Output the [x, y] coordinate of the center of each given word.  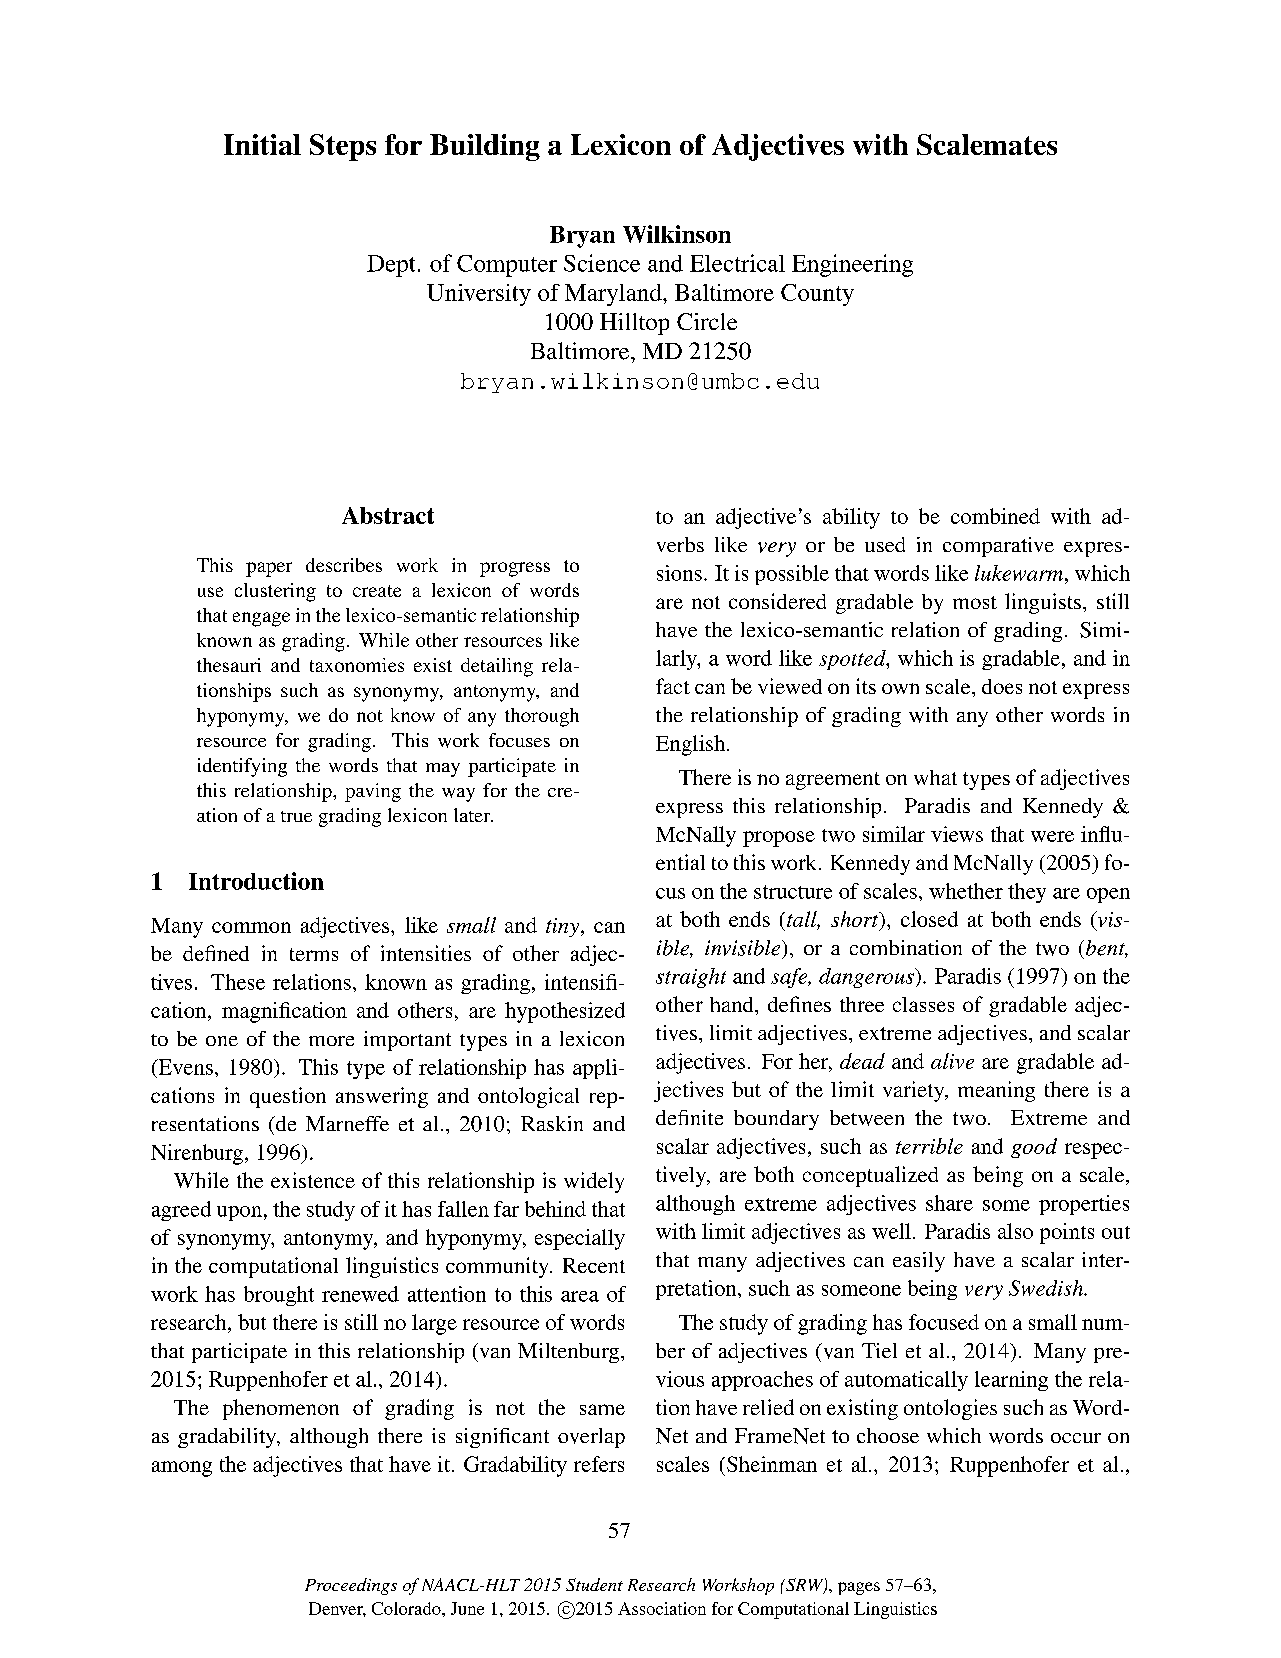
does [1002, 686]
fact [673, 686]
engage [261, 619]
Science [602, 263]
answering [382, 1097]
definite [689, 1117]
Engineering [852, 265]
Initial [262, 144]
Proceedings [351, 1586]
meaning [996, 1091]
